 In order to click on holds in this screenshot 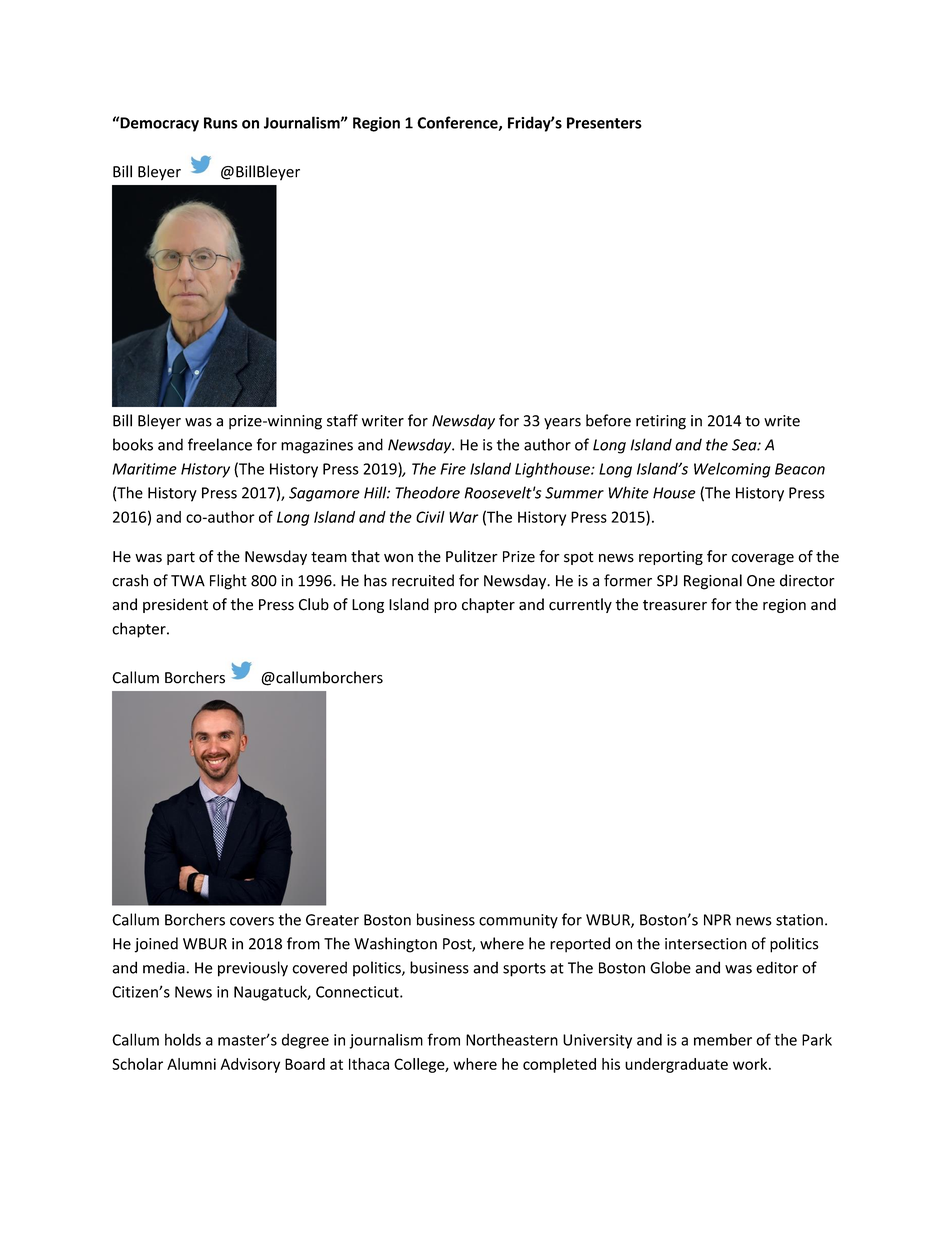, I will do `click(183, 1039)`.
